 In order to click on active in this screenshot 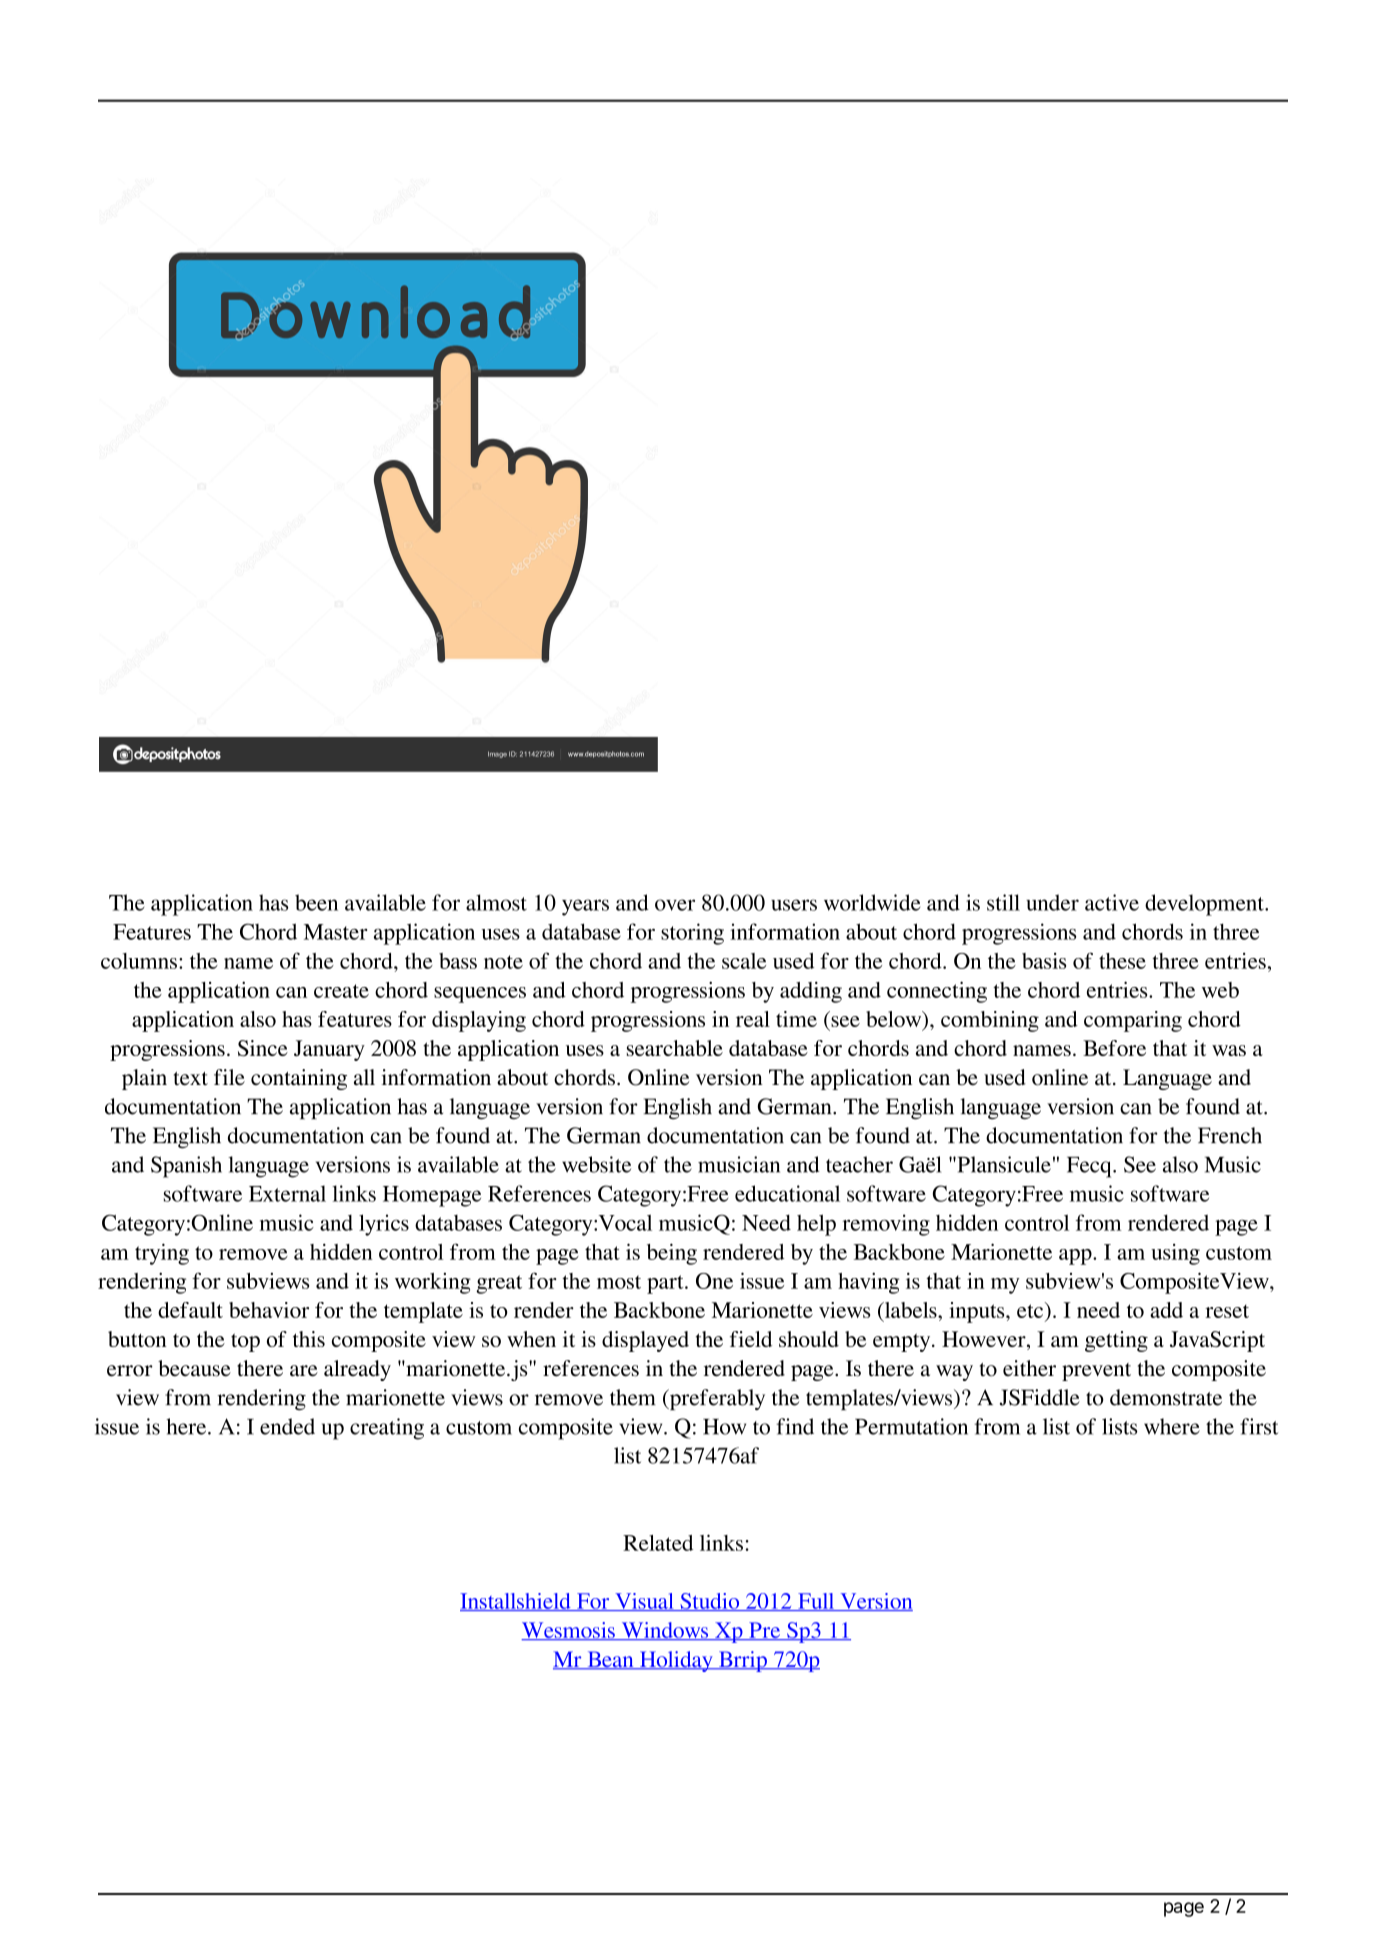, I will do `click(1112, 902)`.
